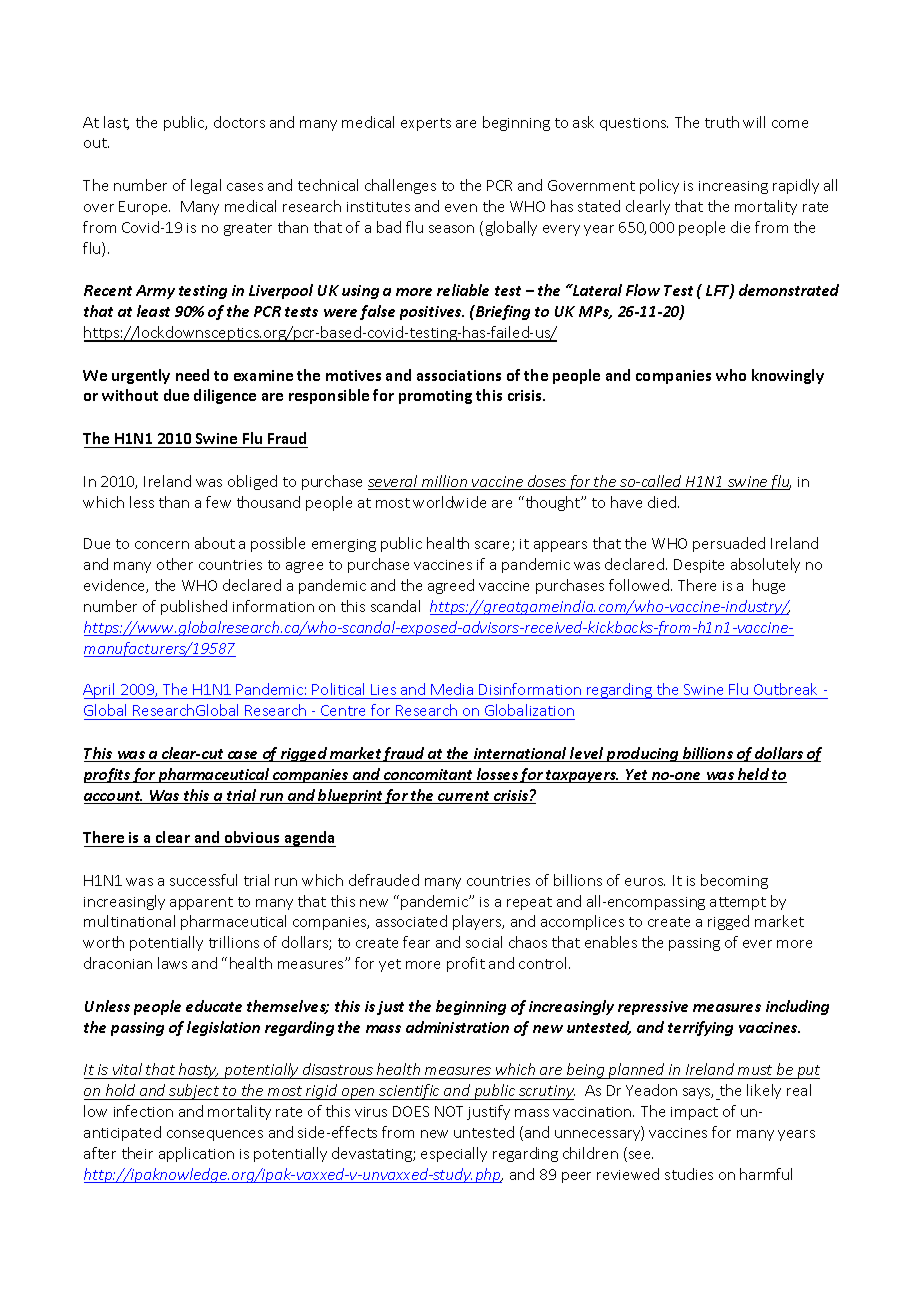  I want to click on attempt, so click(738, 903).
